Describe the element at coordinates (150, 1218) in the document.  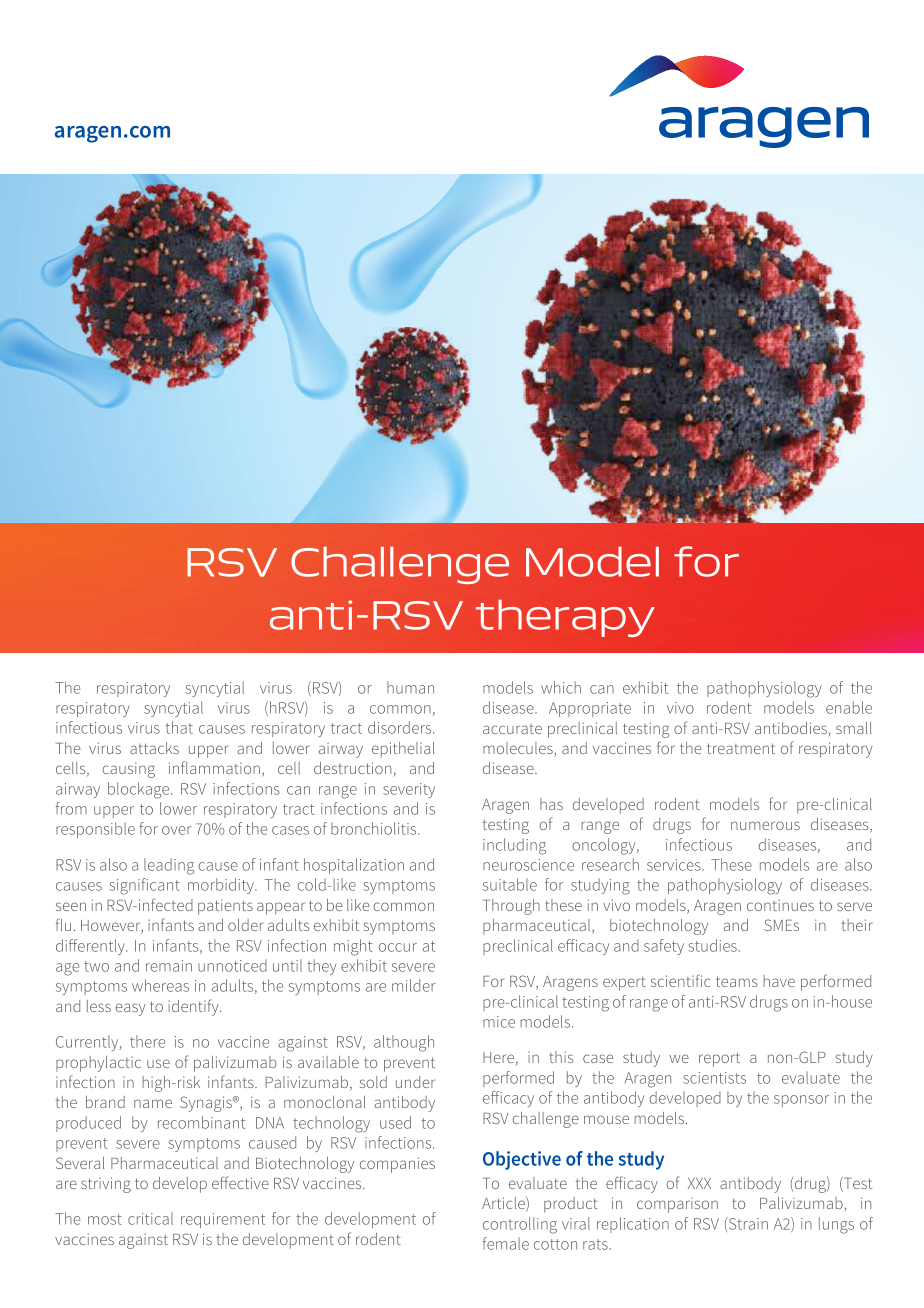
I see `critical` at that location.
